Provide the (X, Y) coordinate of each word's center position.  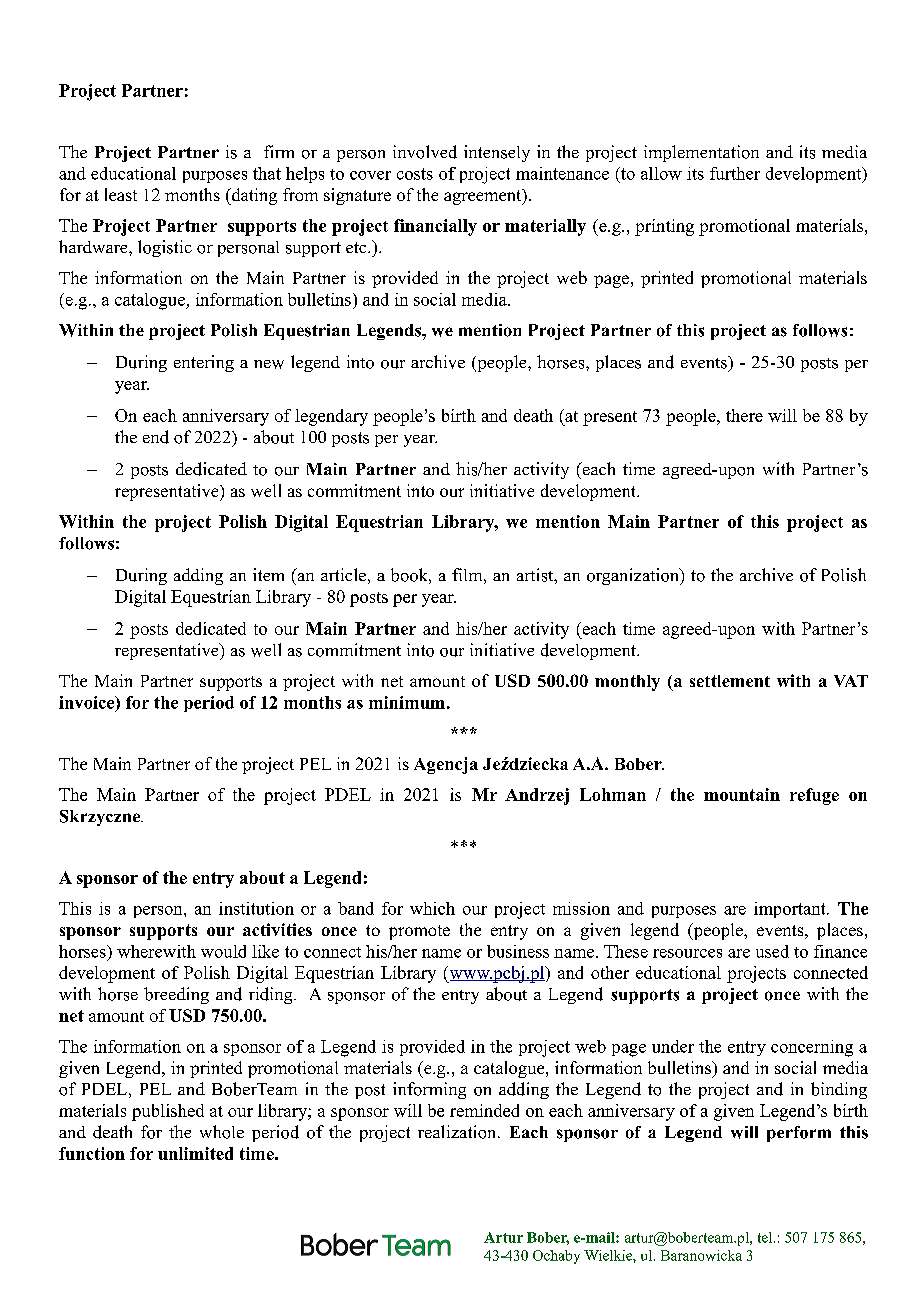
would (223, 951)
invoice (88, 703)
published (168, 1112)
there (744, 415)
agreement (484, 197)
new (269, 364)
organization (634, 576)
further (735, 173)
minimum (407, 702)
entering (204, 363)
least (121, 194)
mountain (742, 794)
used (772, 951)
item (268, 574)
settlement (730, 681)
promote (419, 932)
